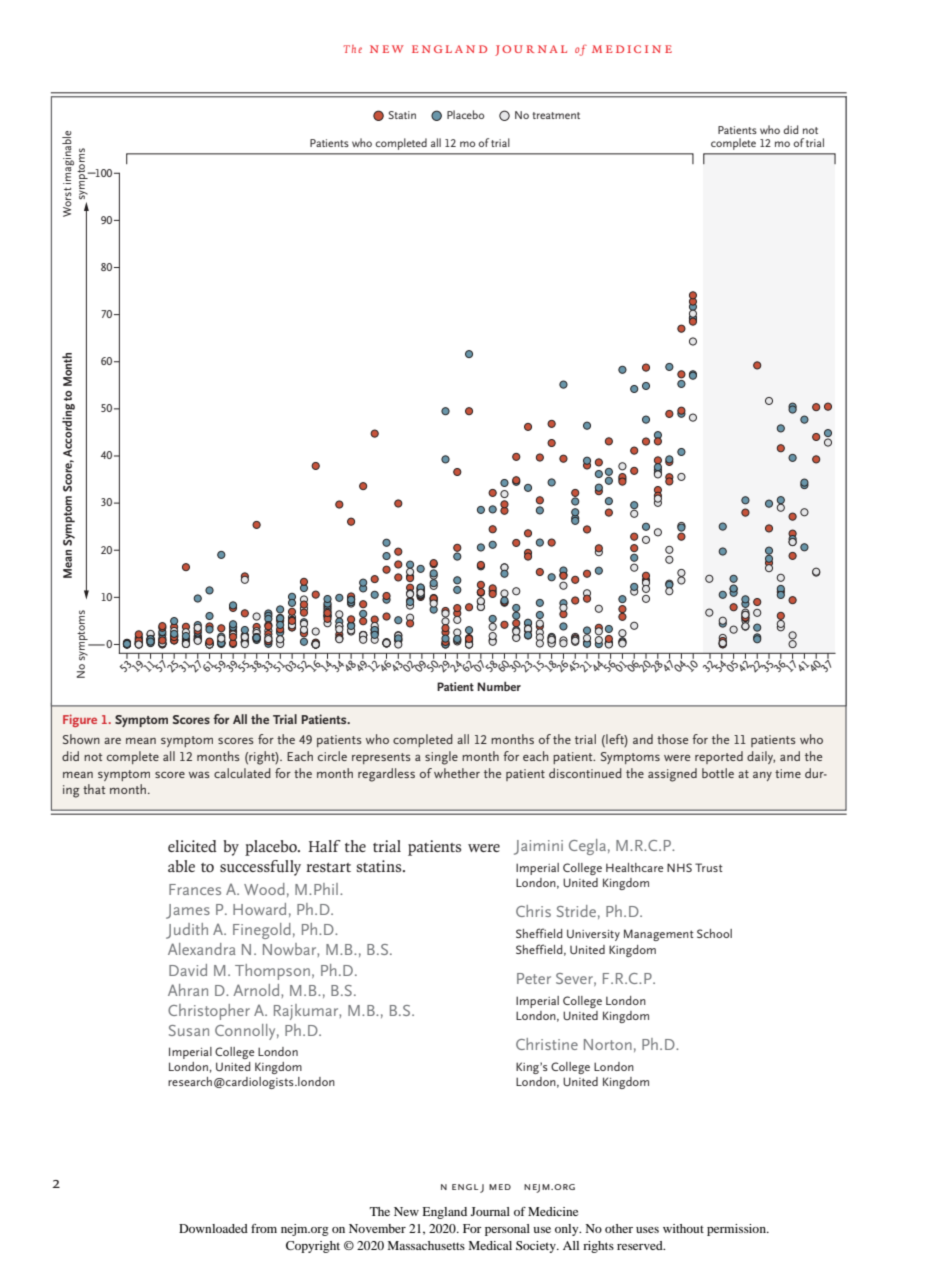  I want to click on elicited, so click(192, 846).
